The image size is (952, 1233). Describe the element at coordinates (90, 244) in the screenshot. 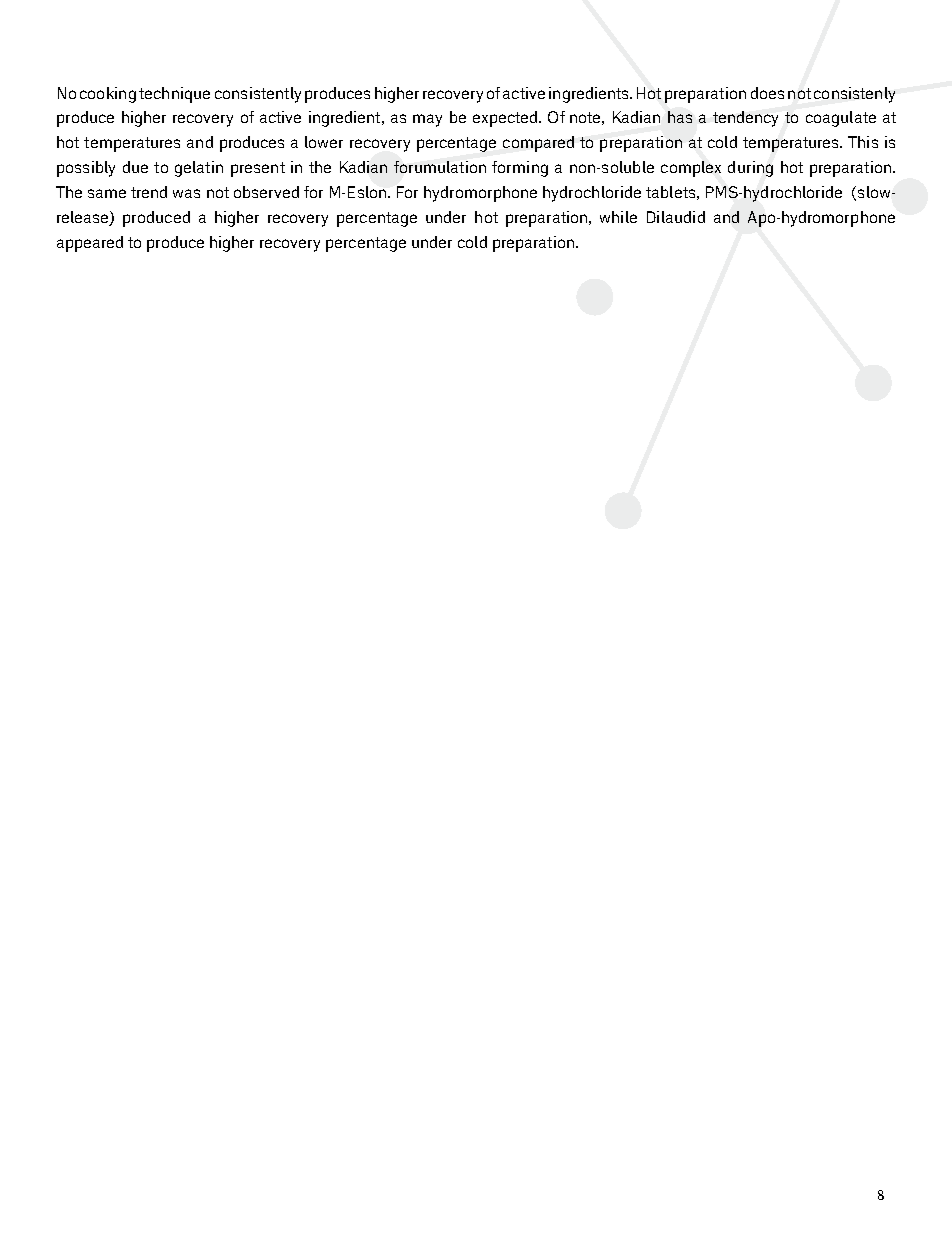

I see `appeared` at that location.
